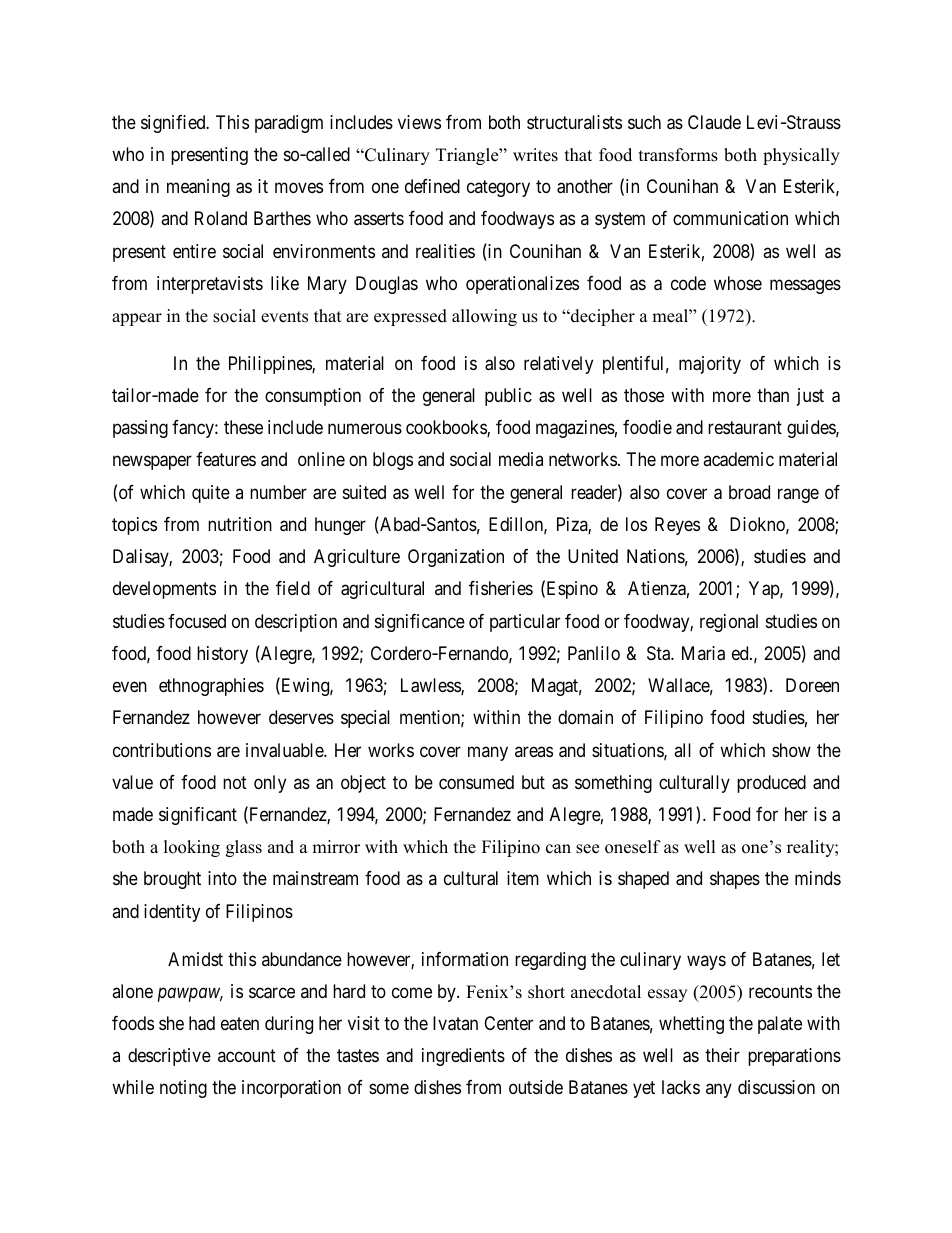  I want to click on item, so click(523, 878).
